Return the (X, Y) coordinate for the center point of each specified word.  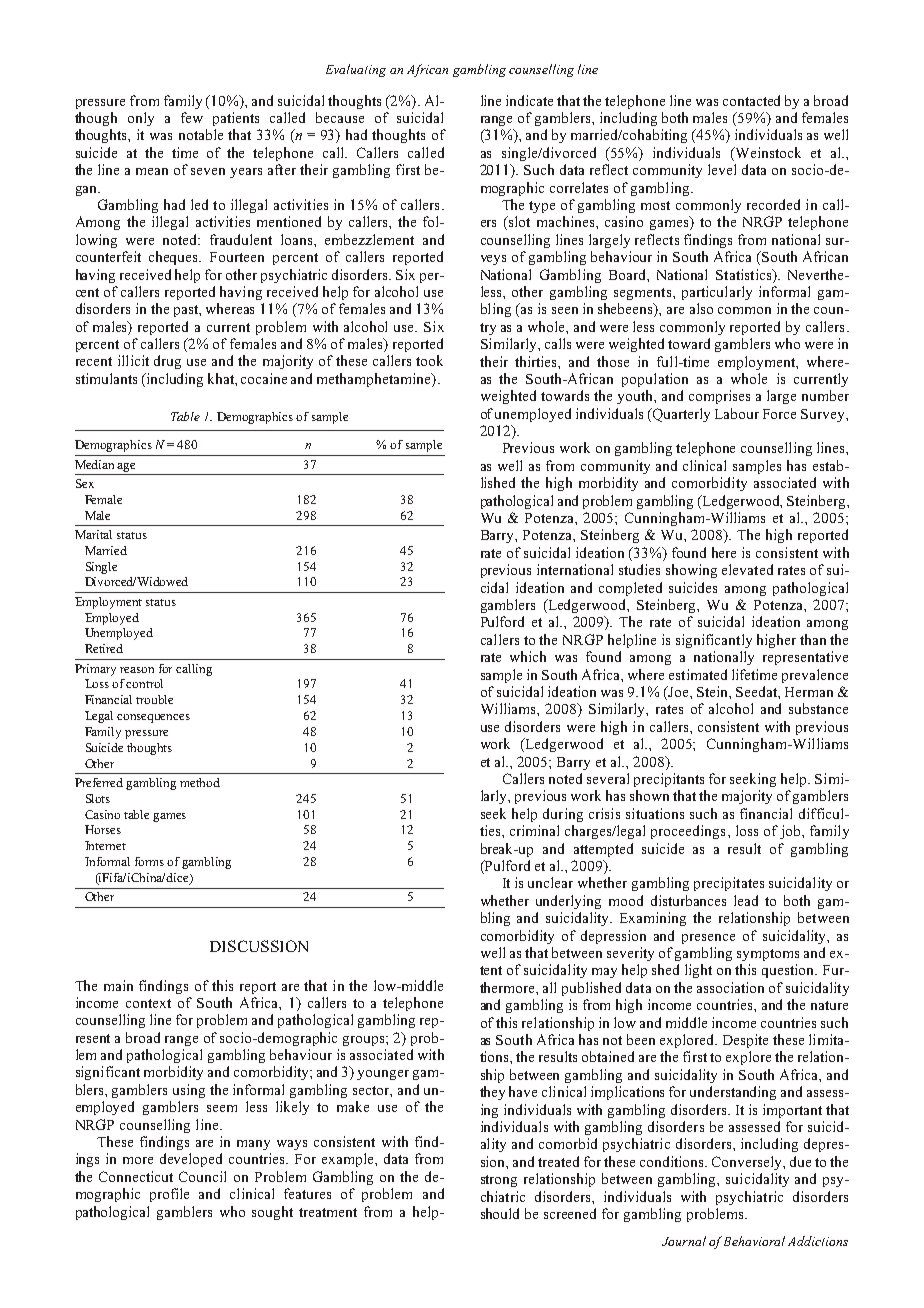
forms (149, 861)
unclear (550, 882)
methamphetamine (375, 380)
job (790, 832)
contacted (751, 100)
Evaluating (356, 70)
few (192, 117)
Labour (737, 413)
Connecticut (136, 1176)
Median (96, 464)
